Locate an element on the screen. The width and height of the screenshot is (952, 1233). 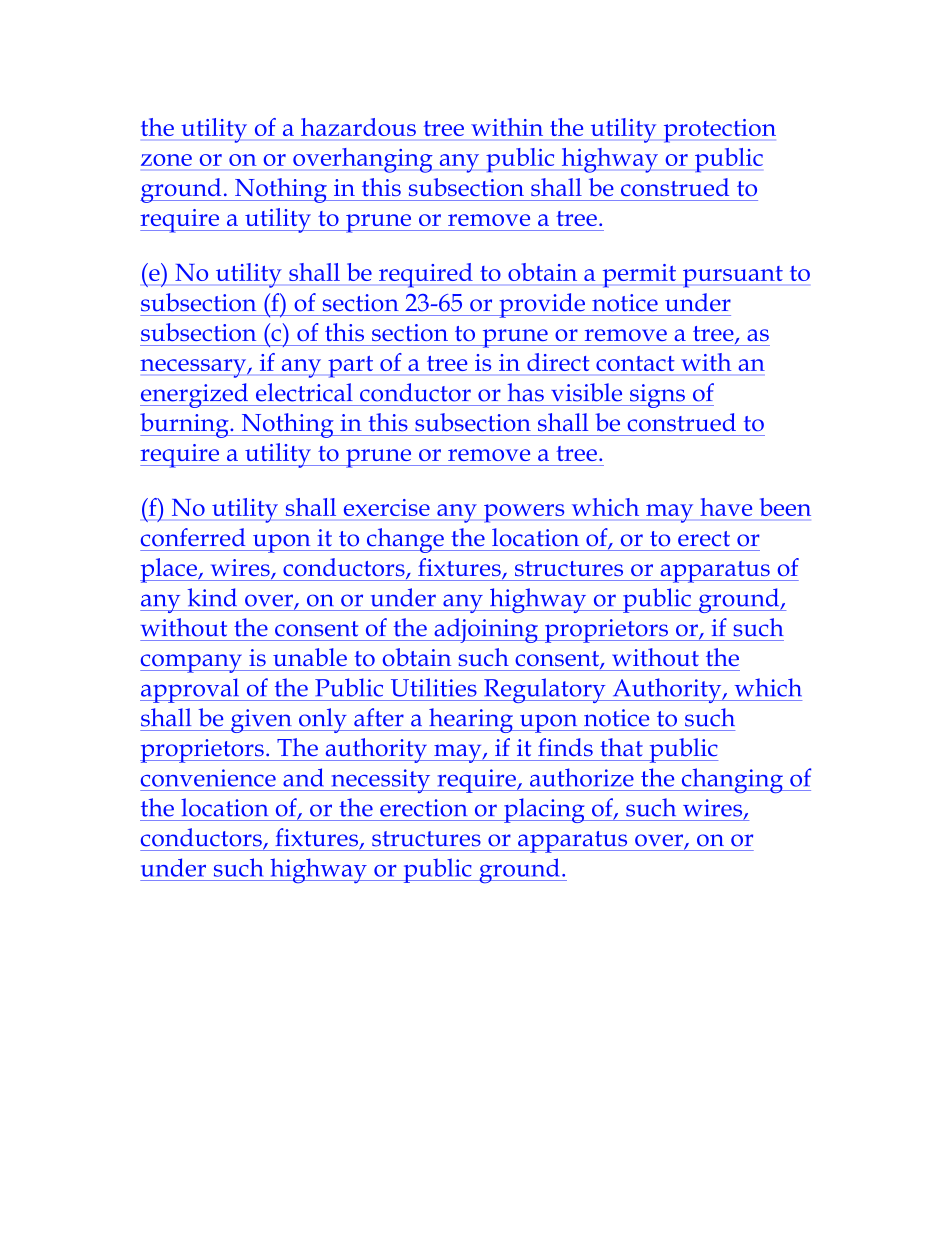
have is located at coordinates (726, 507).
